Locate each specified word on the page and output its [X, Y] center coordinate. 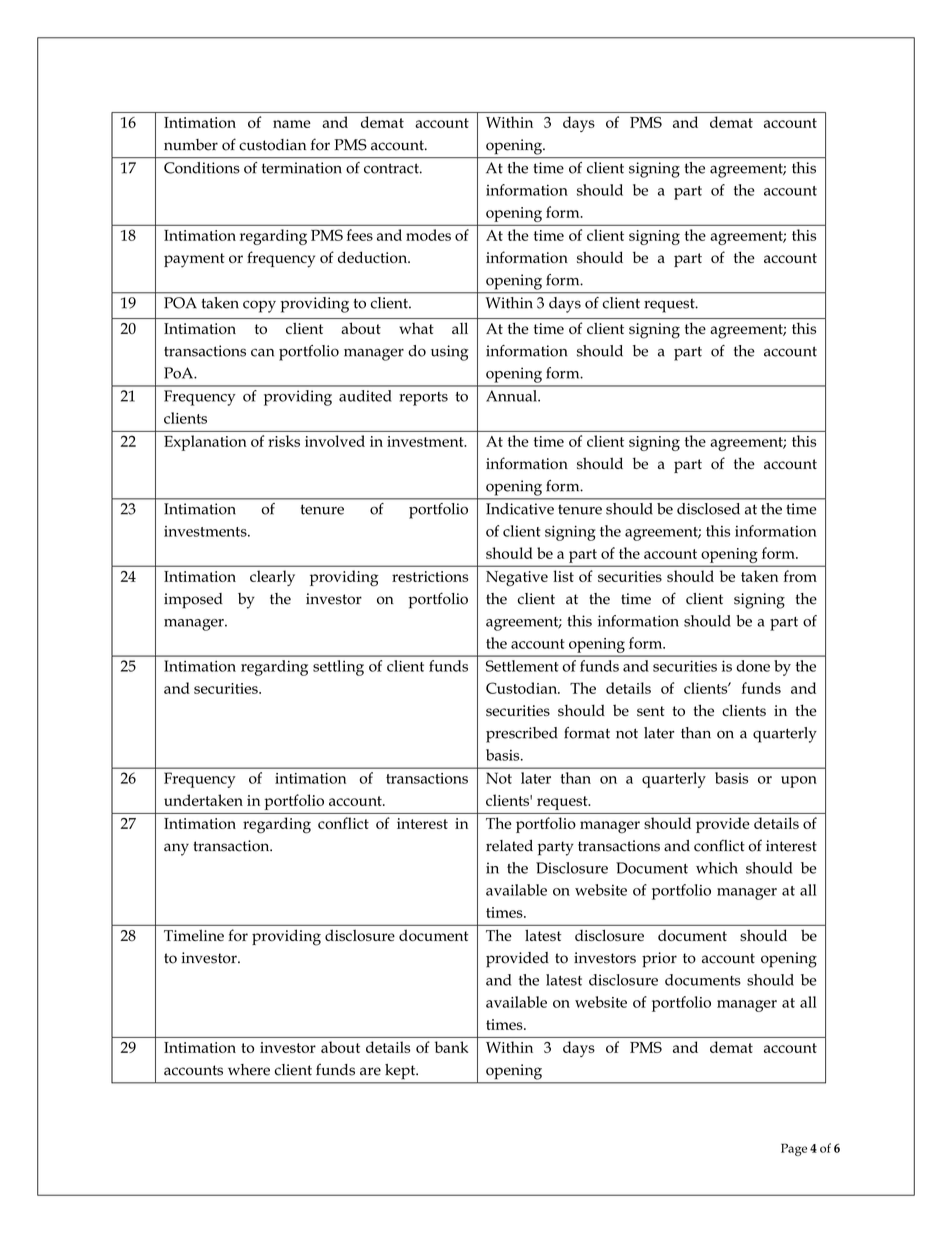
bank [451, 1047]
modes [428, 235]
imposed [193, 601]
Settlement [522, 666]
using [449, 353]
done [753, 666]
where [249, 1070]
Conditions [201, 168]
